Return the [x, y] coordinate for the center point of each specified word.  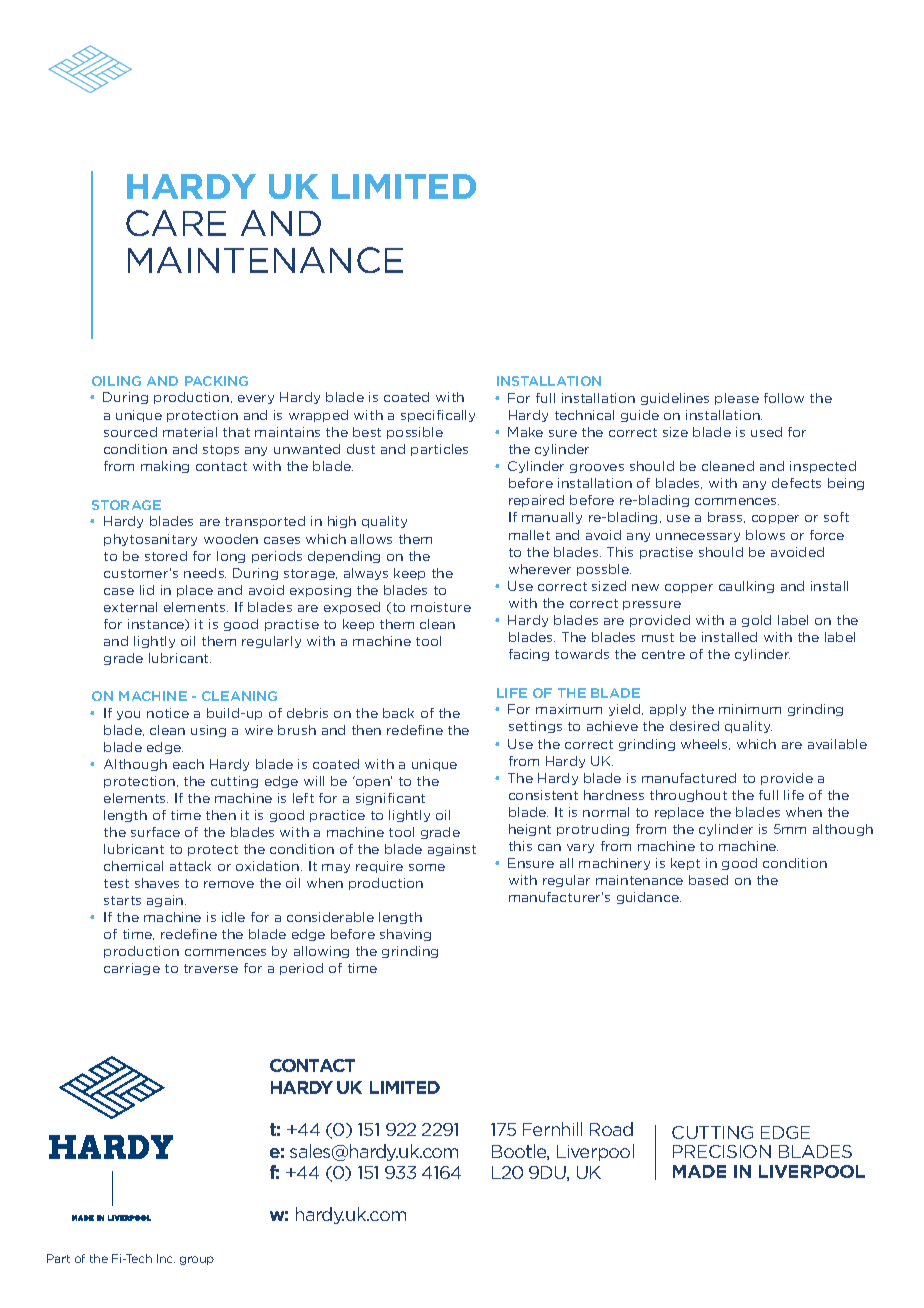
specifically [438, 416]
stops [221, 450]
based [708, 880]
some [427, 867]
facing [529, 655]
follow [784, 398]
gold [756, 621]
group [197, 1260]
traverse [211, 968]
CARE [176, 223]
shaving [405, 935]
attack [190, 866]
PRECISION [722, 1151]
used [766, 432]
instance [157, 625]
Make [525, 432]
